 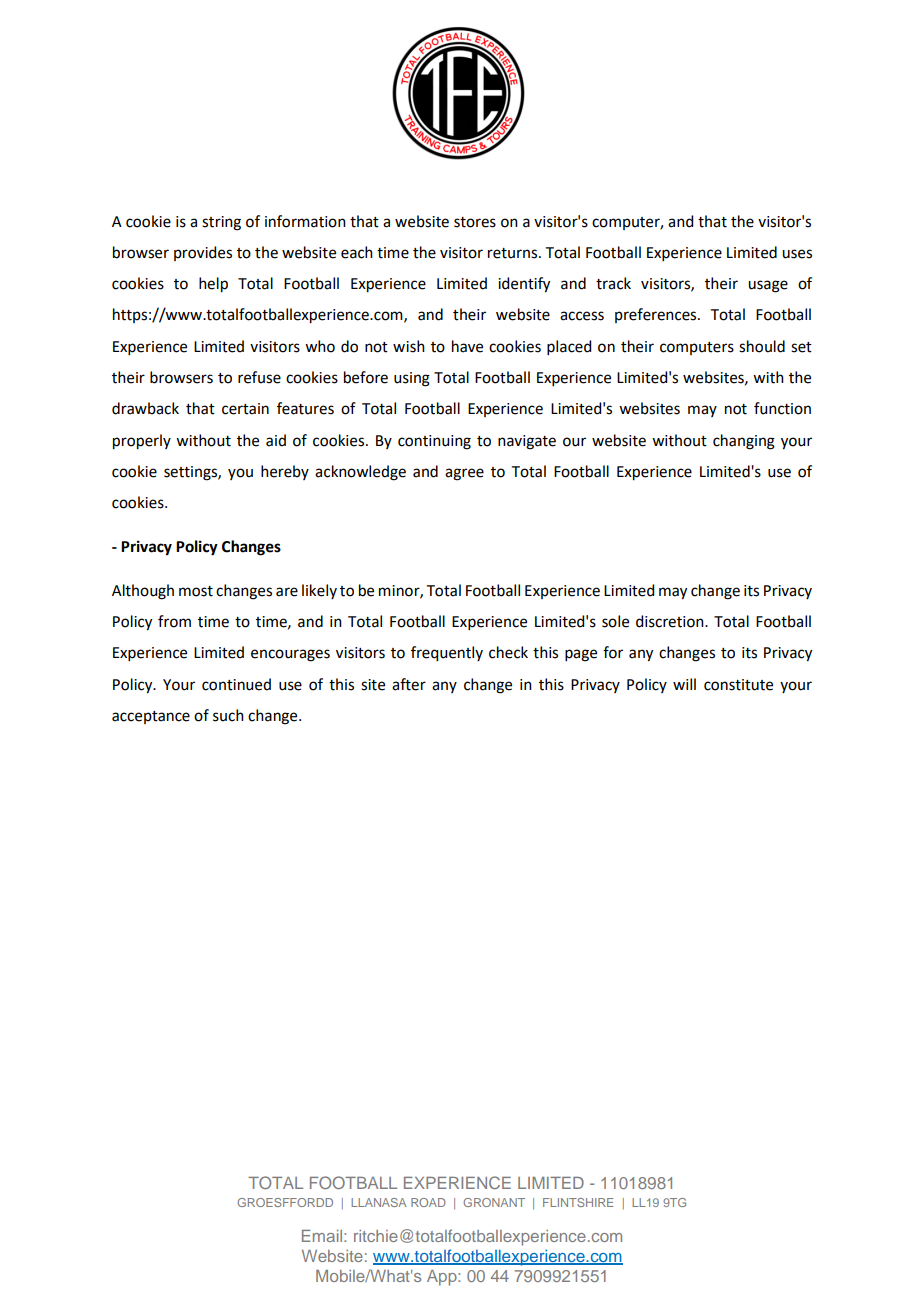 I want to click on ROAD, so click(x=428, y=1202).
